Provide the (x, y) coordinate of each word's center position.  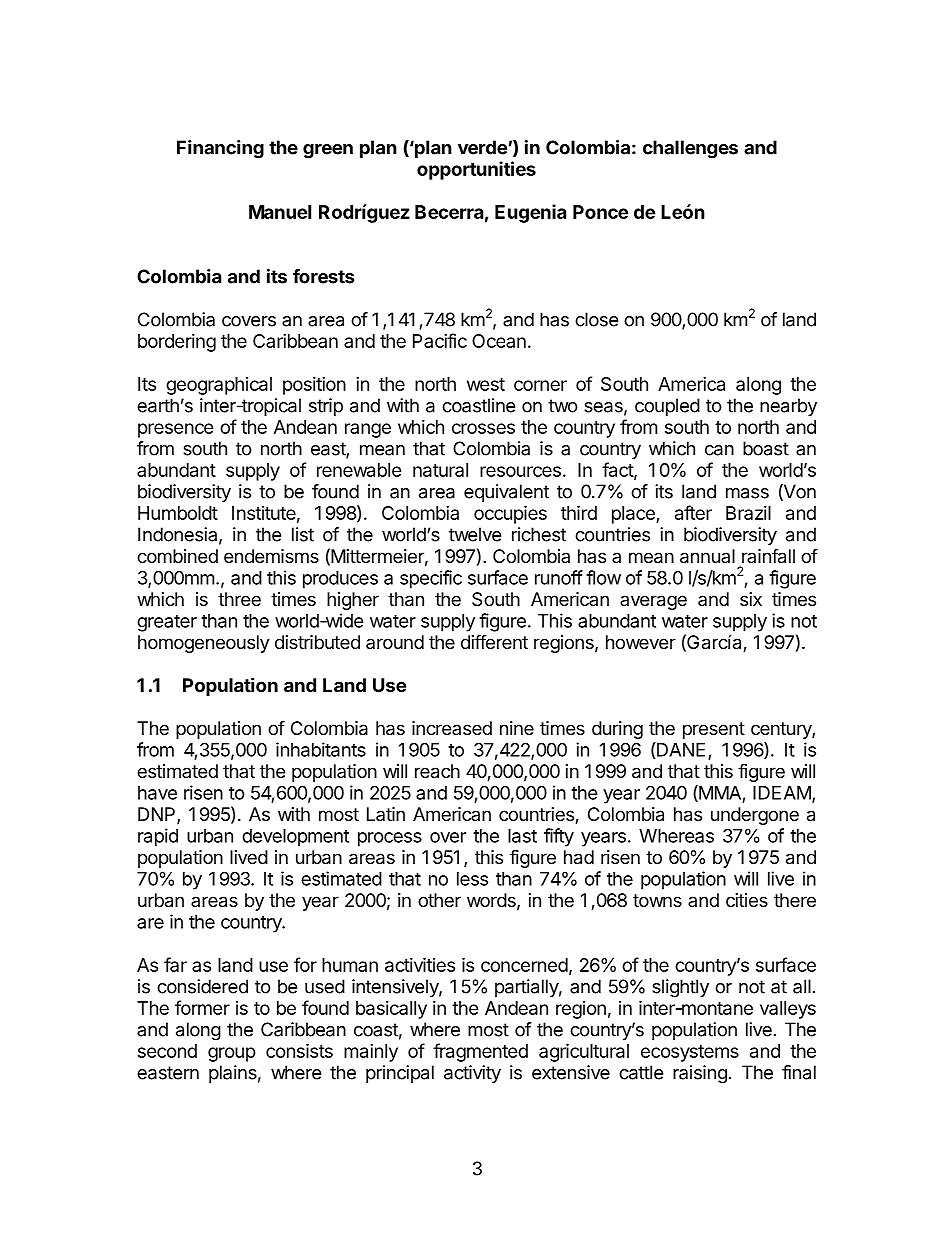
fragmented (480, 1052)
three (239, 599)
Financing (220, 149)
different (494, 641)
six (751, 599)
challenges (690, 149)
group (232, 1054)
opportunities (476, 170)
